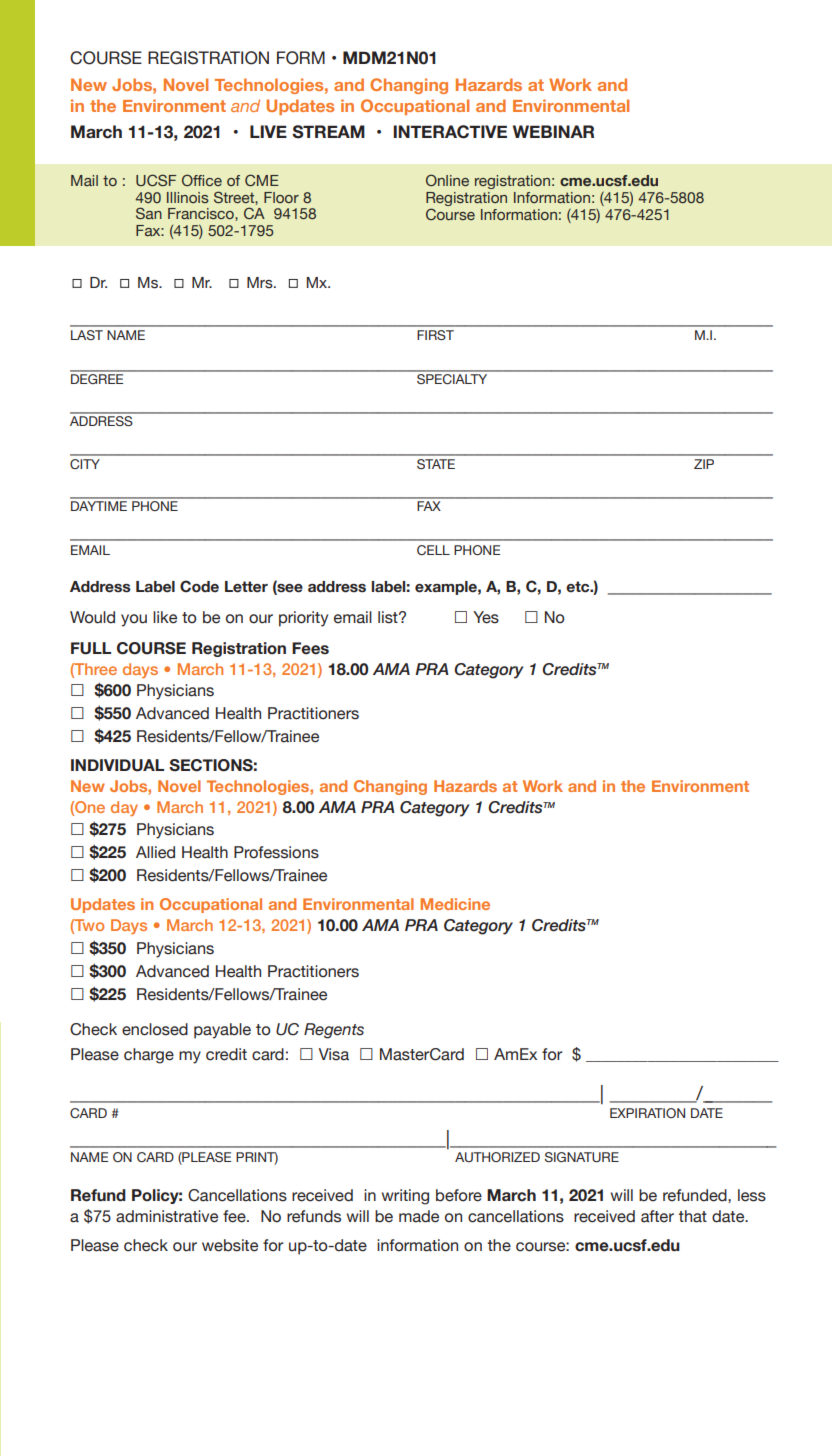  I want to click on ZIP, so click(704, 464).
